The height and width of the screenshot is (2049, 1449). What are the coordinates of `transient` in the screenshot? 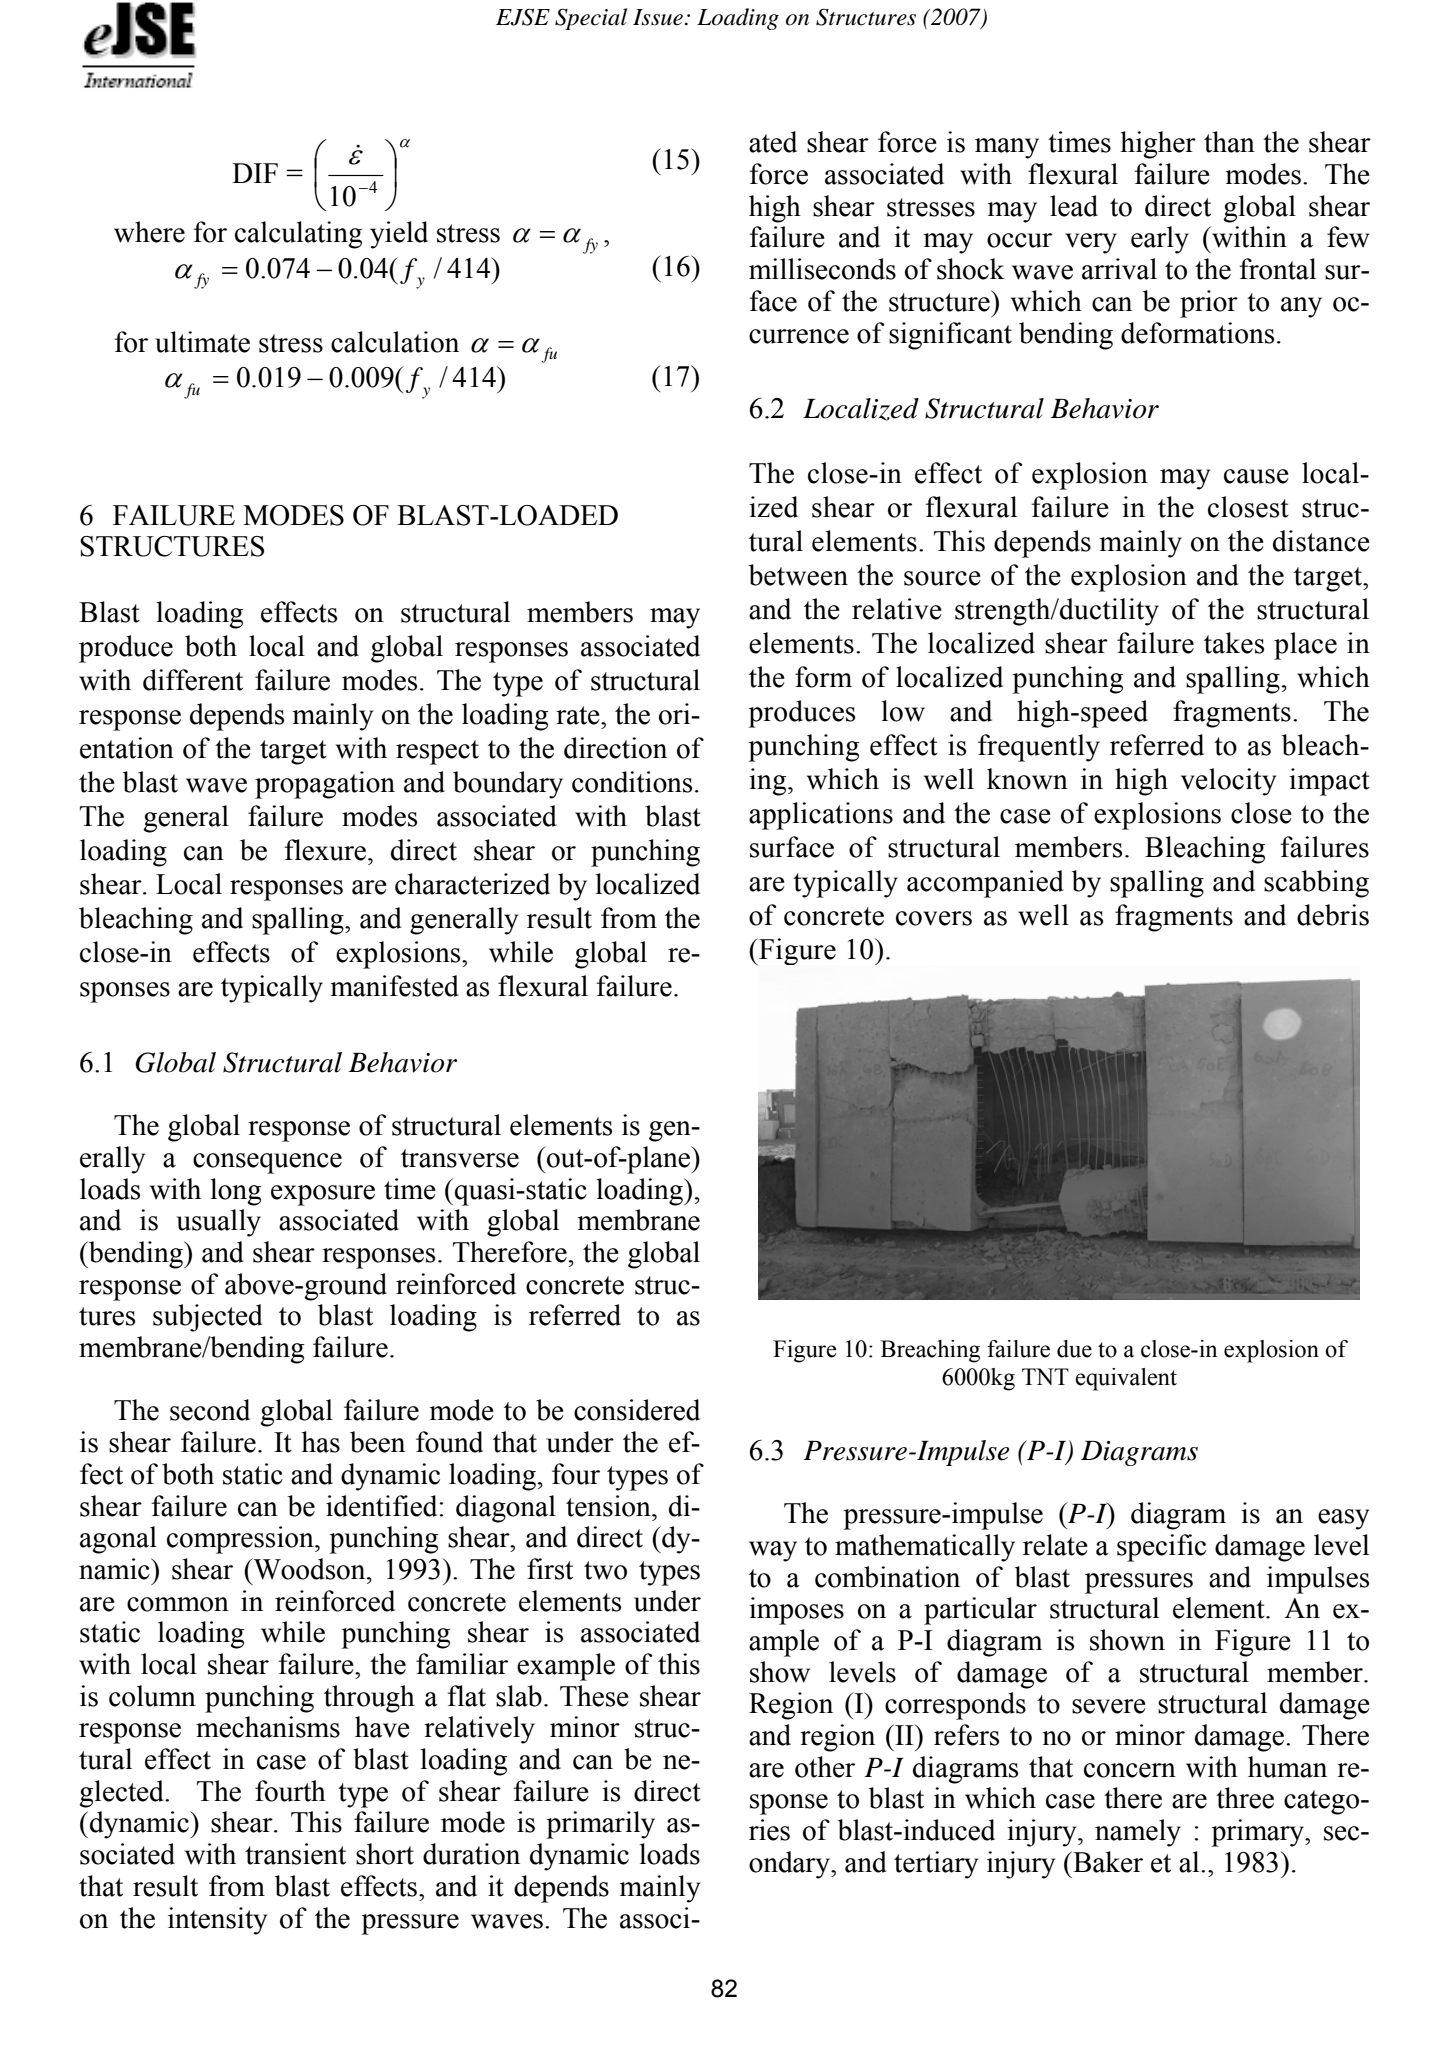 It's located at (295, 1854).
